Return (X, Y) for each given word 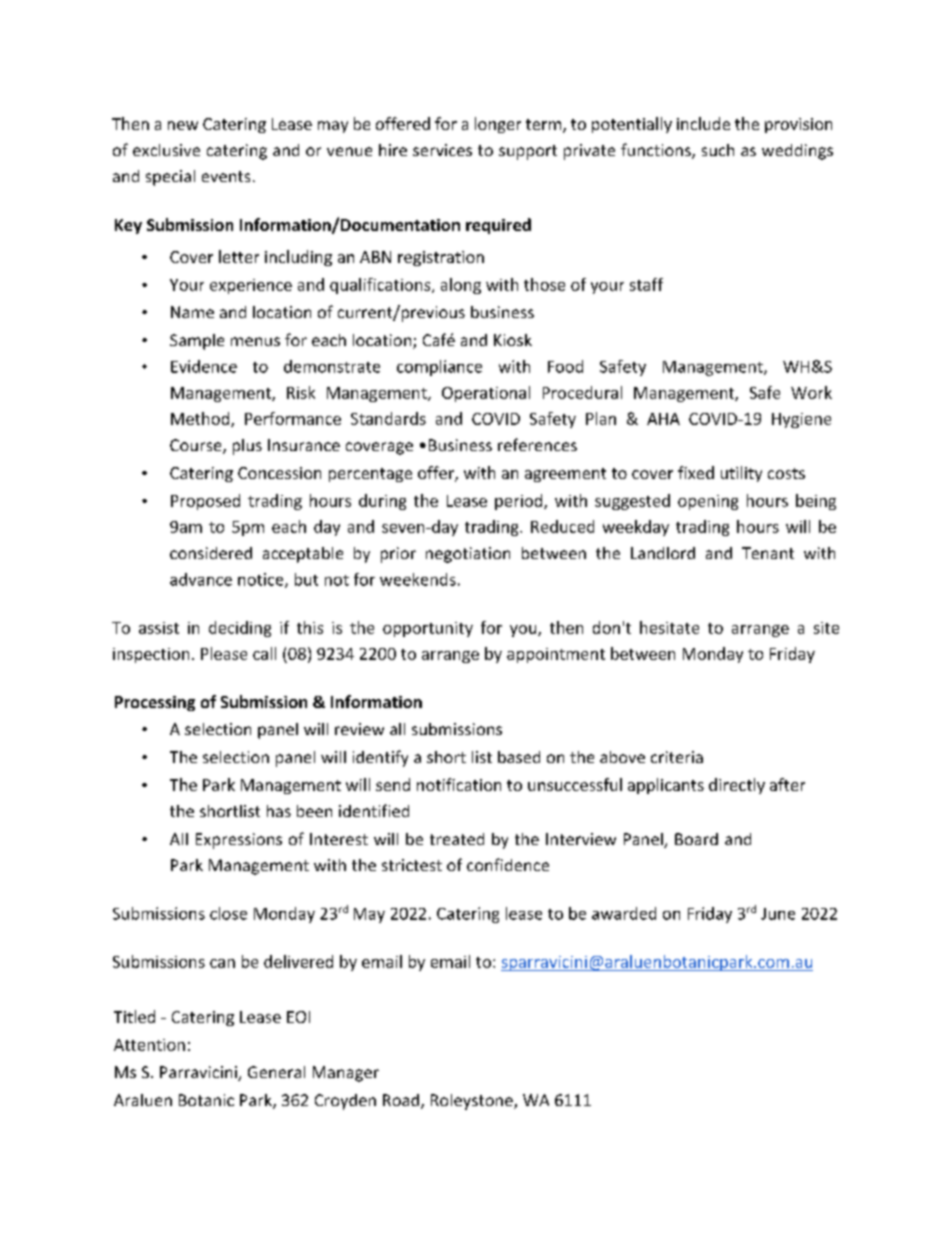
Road (401, 1100)
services (442, 150)
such (718, 150)
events (226, 176)
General (276, 1072)
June (778, 914)
